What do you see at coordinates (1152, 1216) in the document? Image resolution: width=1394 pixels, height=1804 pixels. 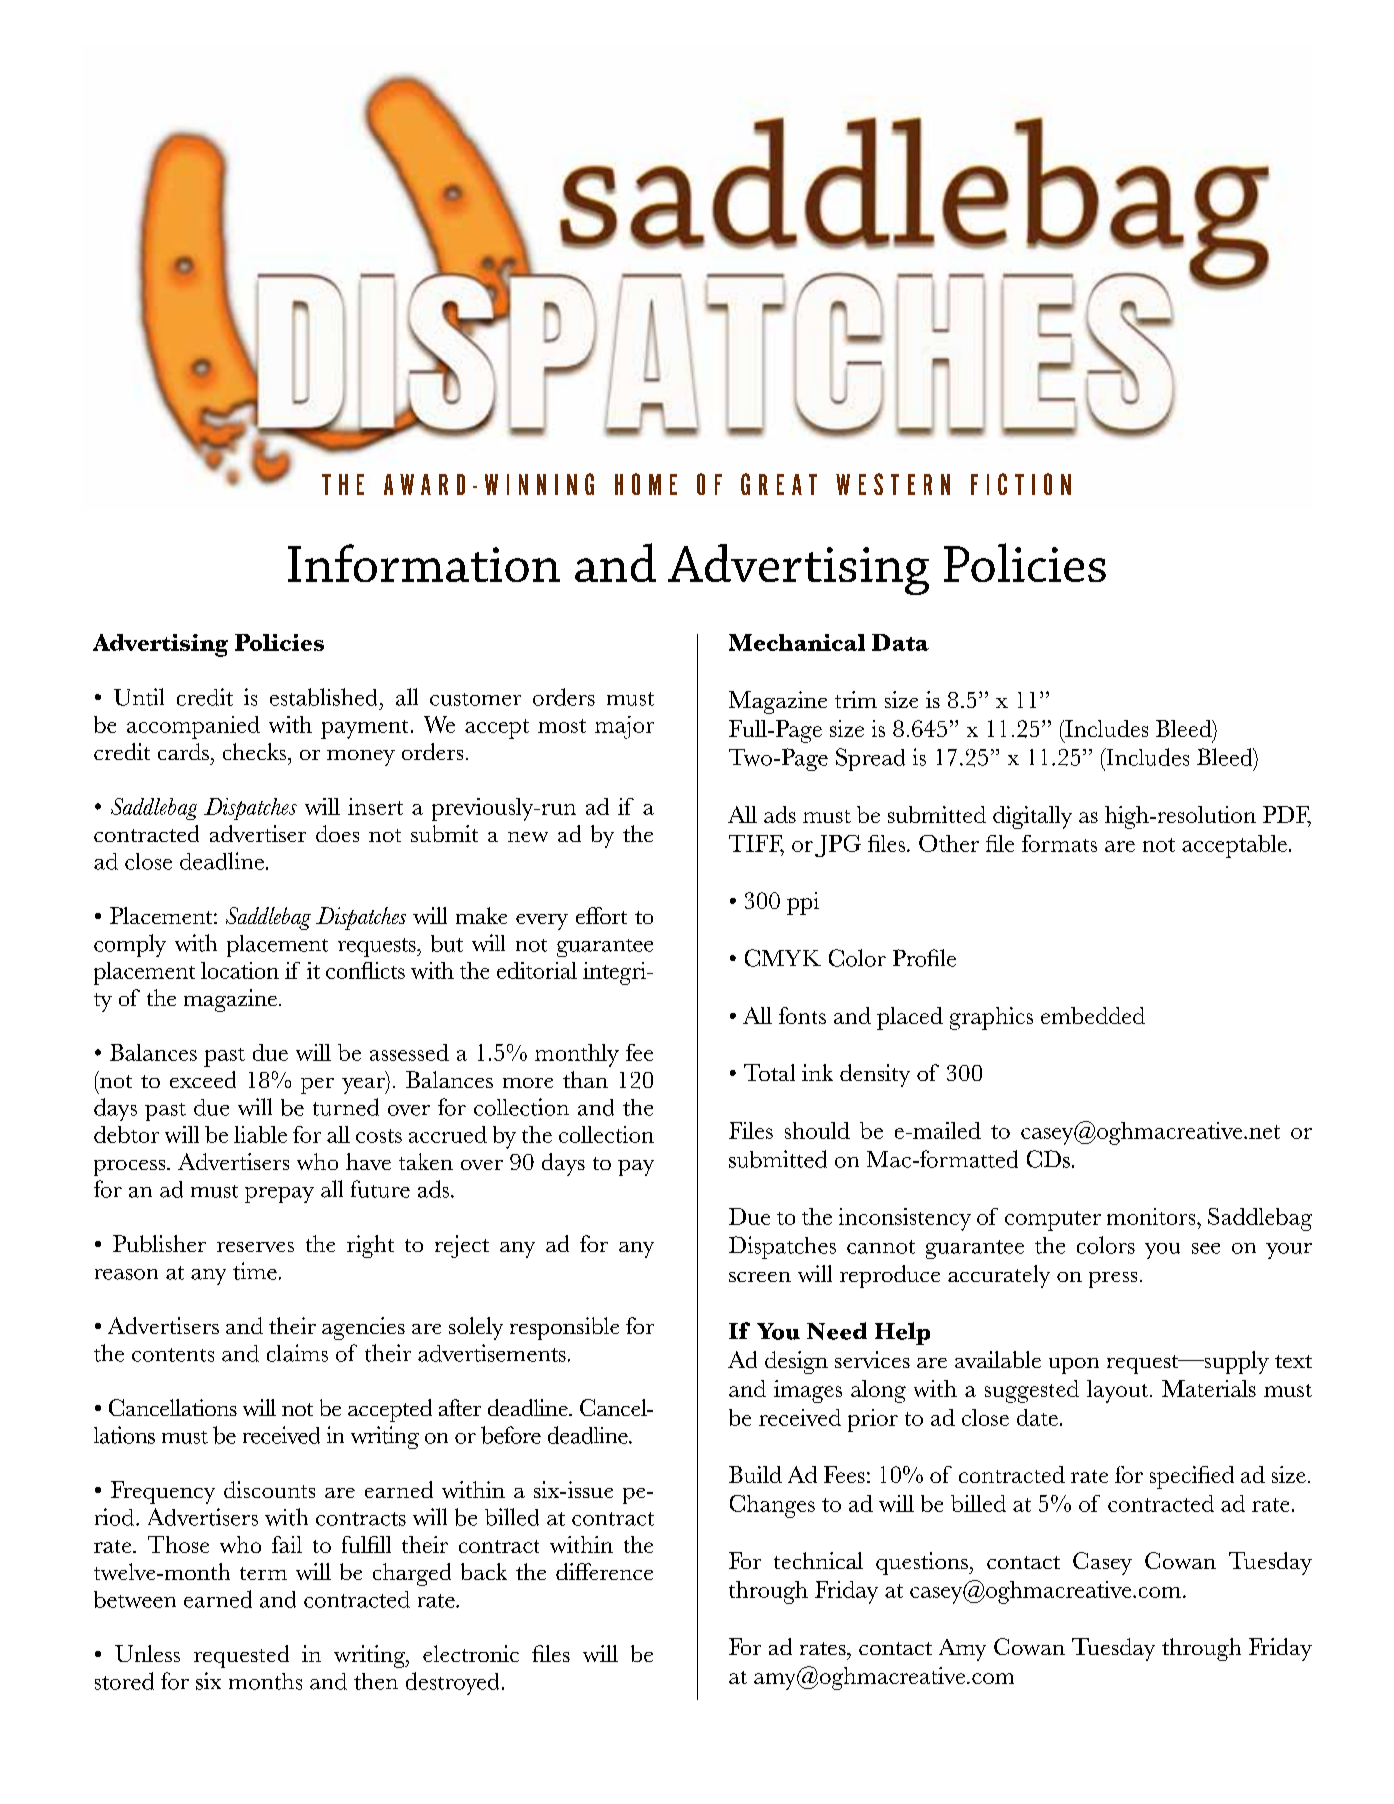 I see `monitors` at bounding box center [1152, 1216].
